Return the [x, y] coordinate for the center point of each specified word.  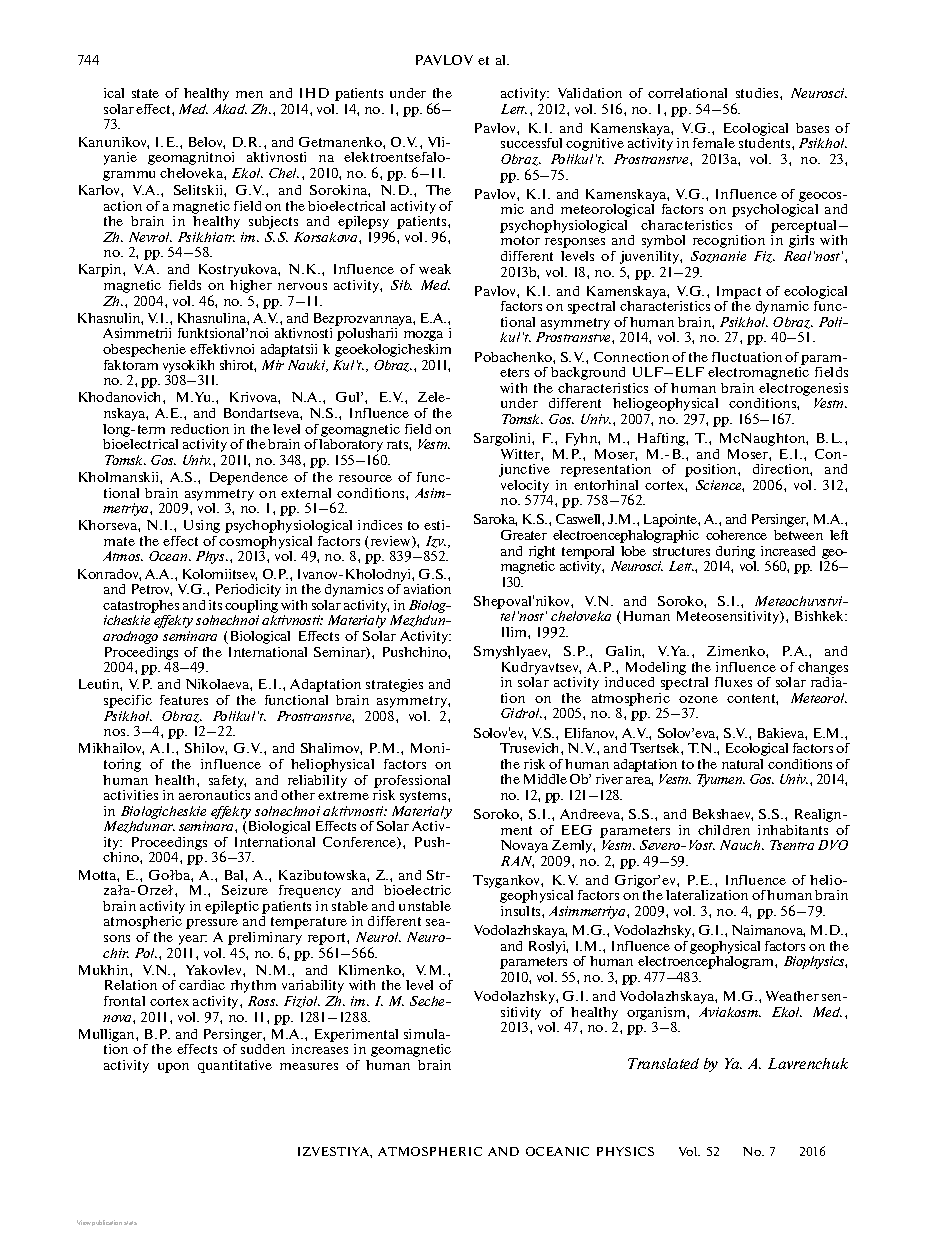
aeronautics [214, 795]
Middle [545, 779]
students [766, 143]
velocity [525, 486]
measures [309, 1066]
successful [531, 143]
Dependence [249, 478]
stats [130, 1223]
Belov [207, 143]
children [724, 830]
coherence [736, 535]
